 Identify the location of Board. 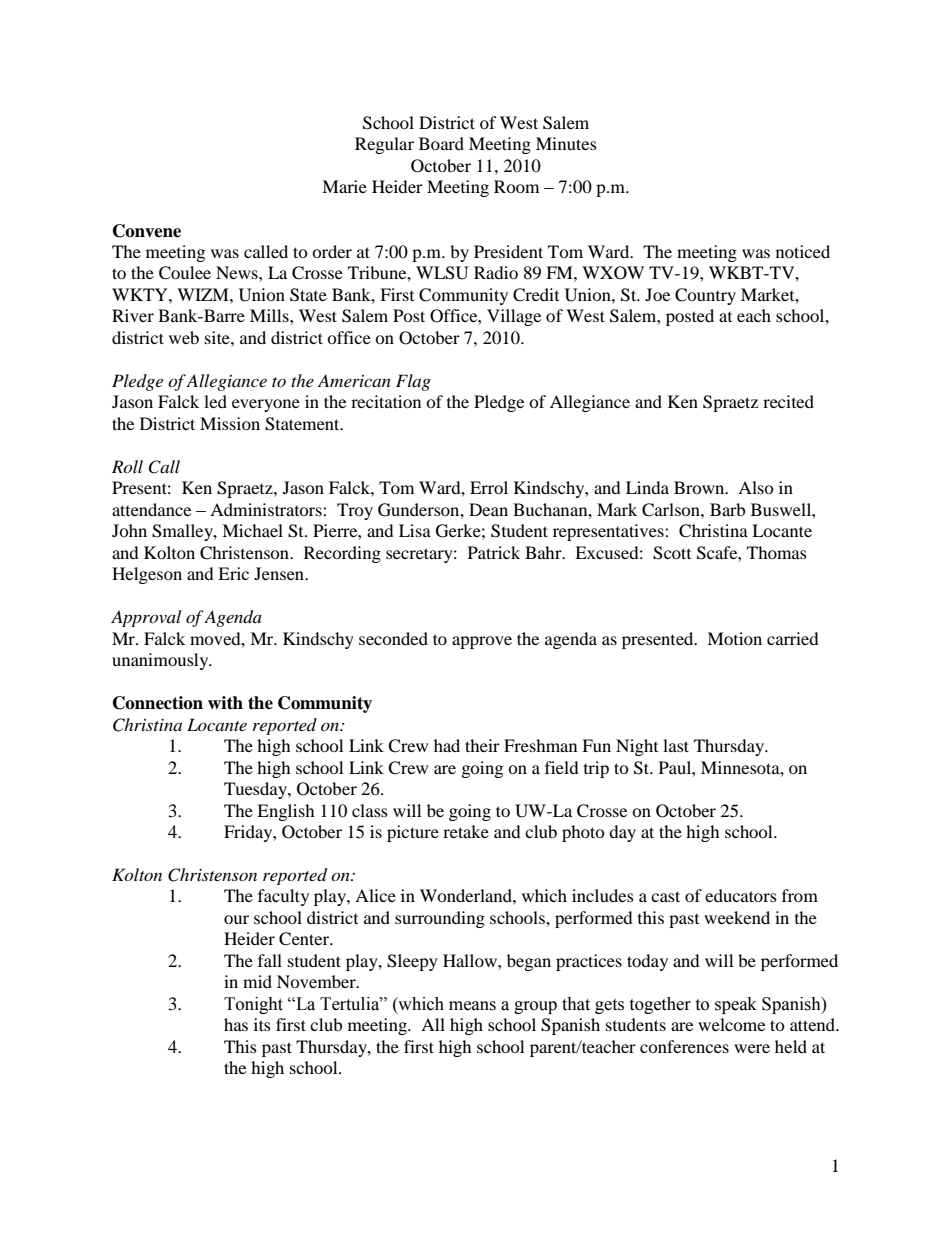
(441, 143).
